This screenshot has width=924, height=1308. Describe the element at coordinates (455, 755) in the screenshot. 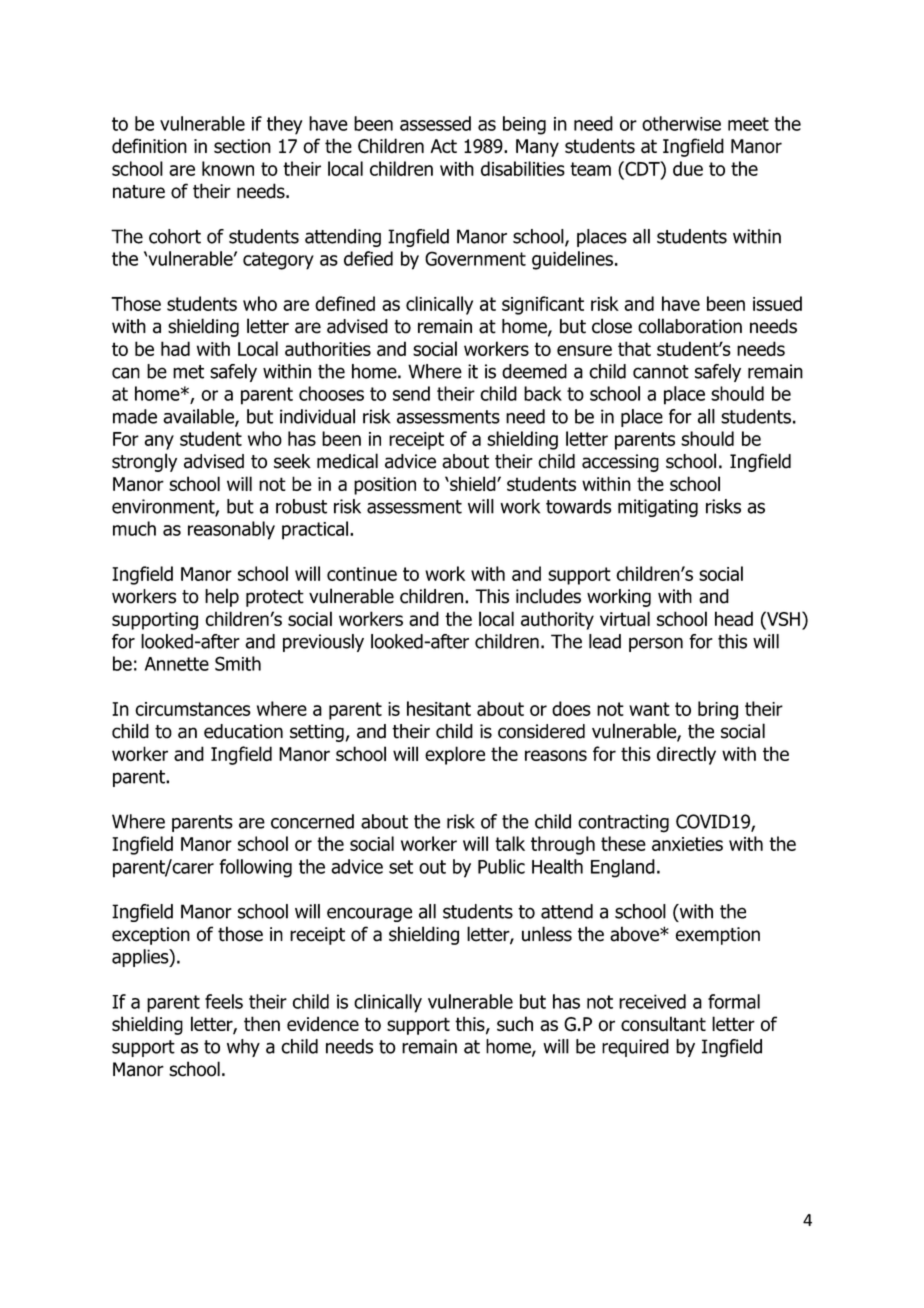

I see `explore` at that location.
